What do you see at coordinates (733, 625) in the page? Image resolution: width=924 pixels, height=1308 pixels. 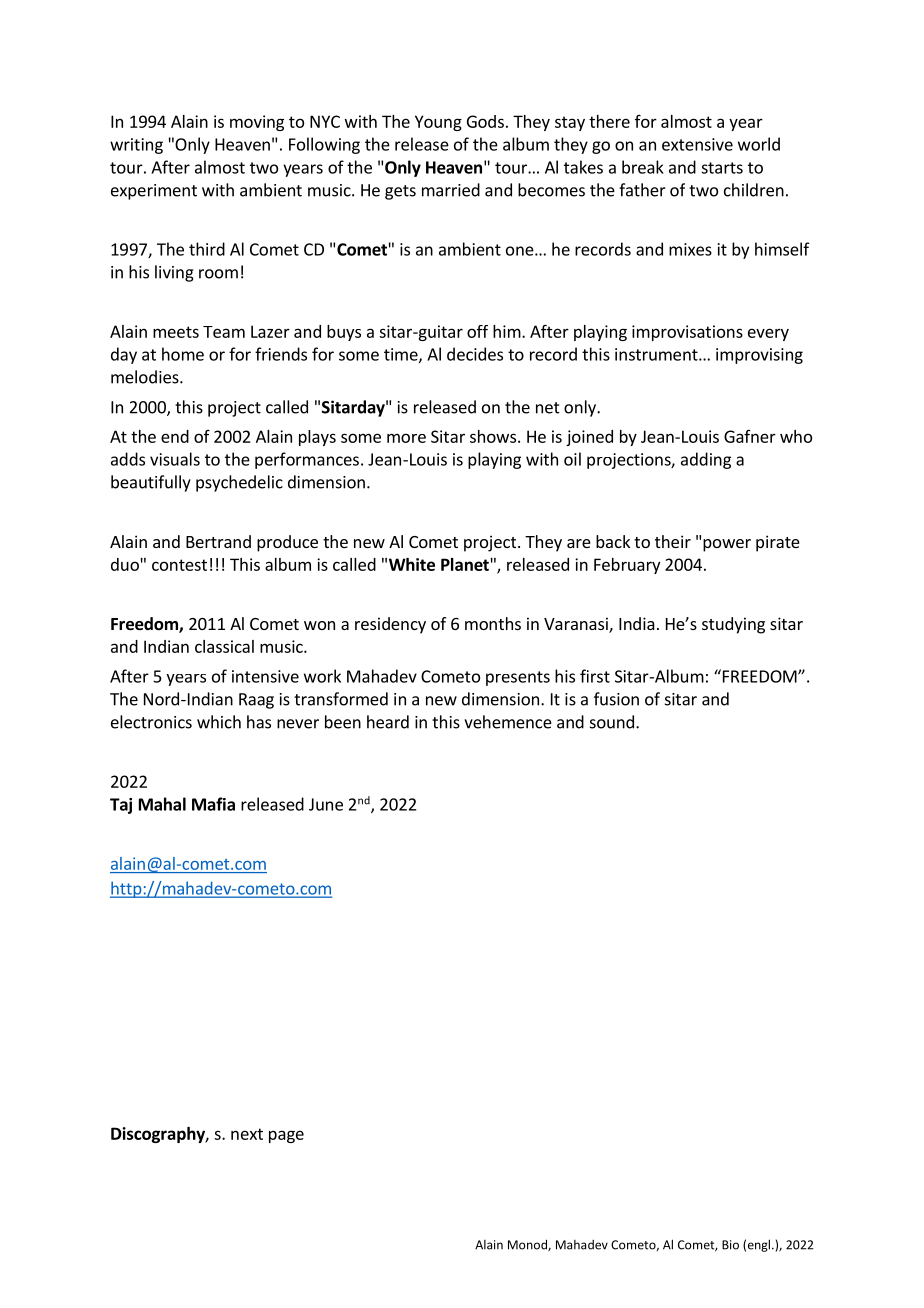 I see `studying` at bounding box center [733, 625].
